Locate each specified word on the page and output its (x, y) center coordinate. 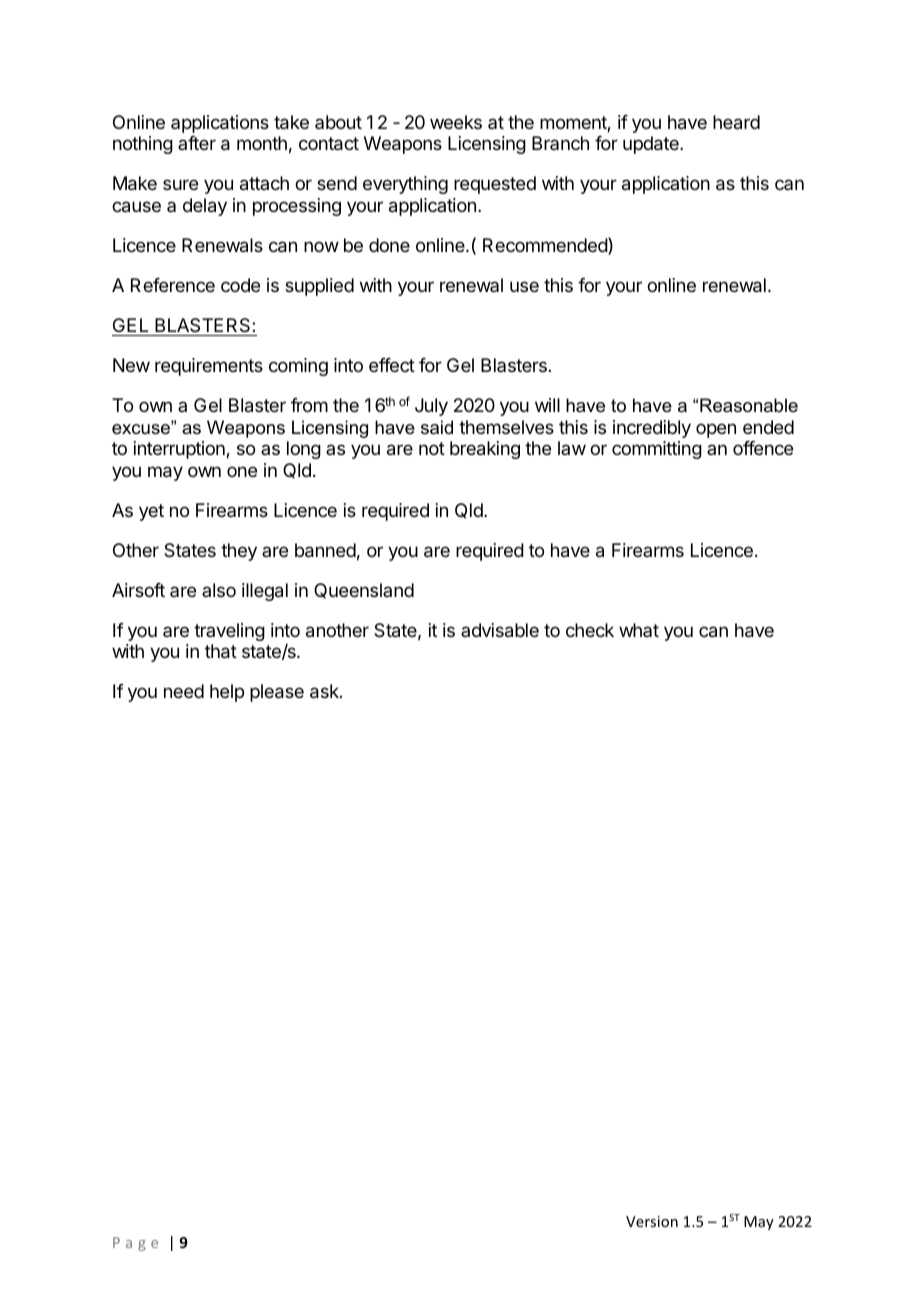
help (227, 693)
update (652, 145)
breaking (485, 450)
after (197, 143)
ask (325, 691)
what (639, 630)
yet (151, 512)
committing (657, 450)
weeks (456, 122)
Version (652, 1221)
